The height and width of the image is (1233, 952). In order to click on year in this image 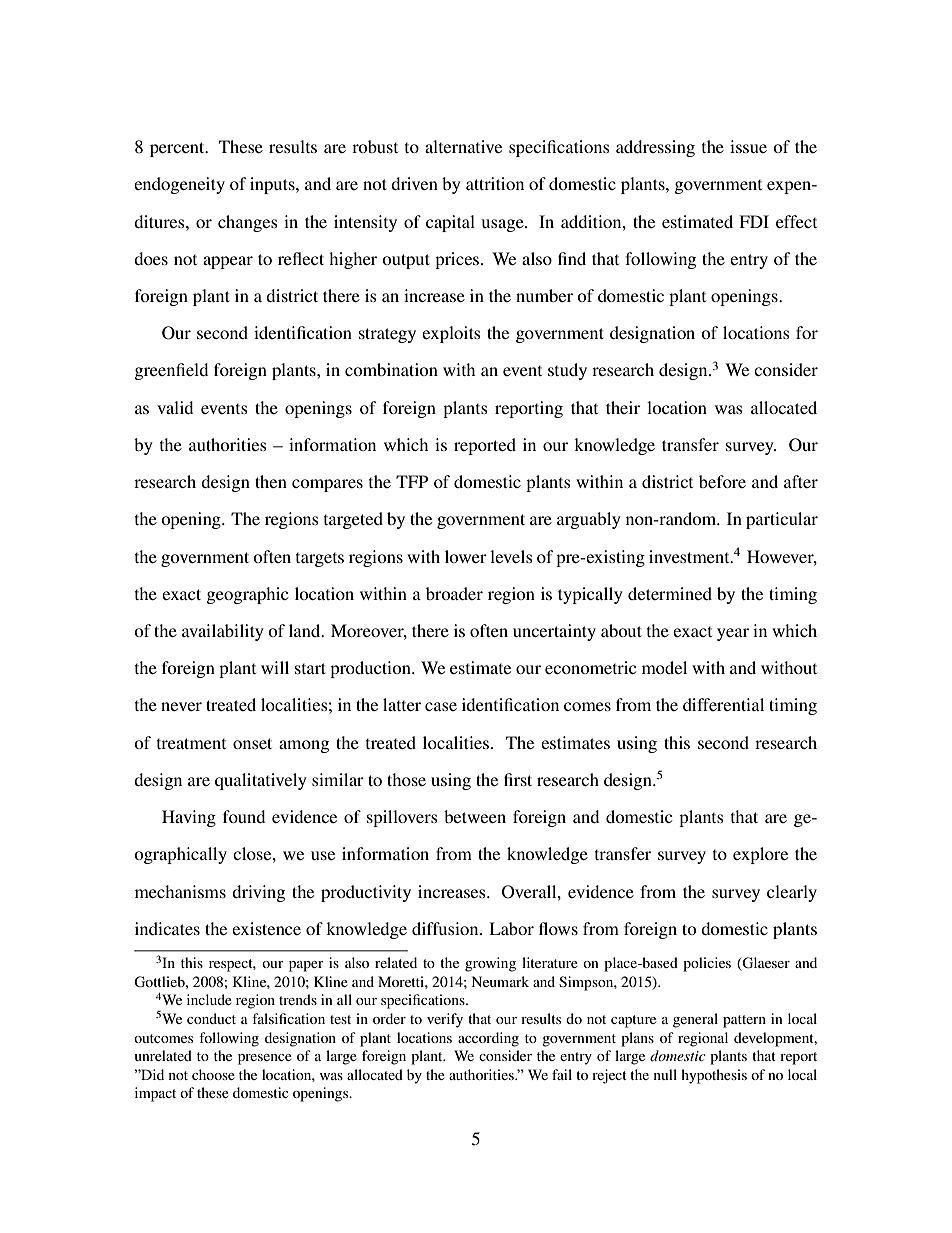, I will do `click(733, 634)`.
